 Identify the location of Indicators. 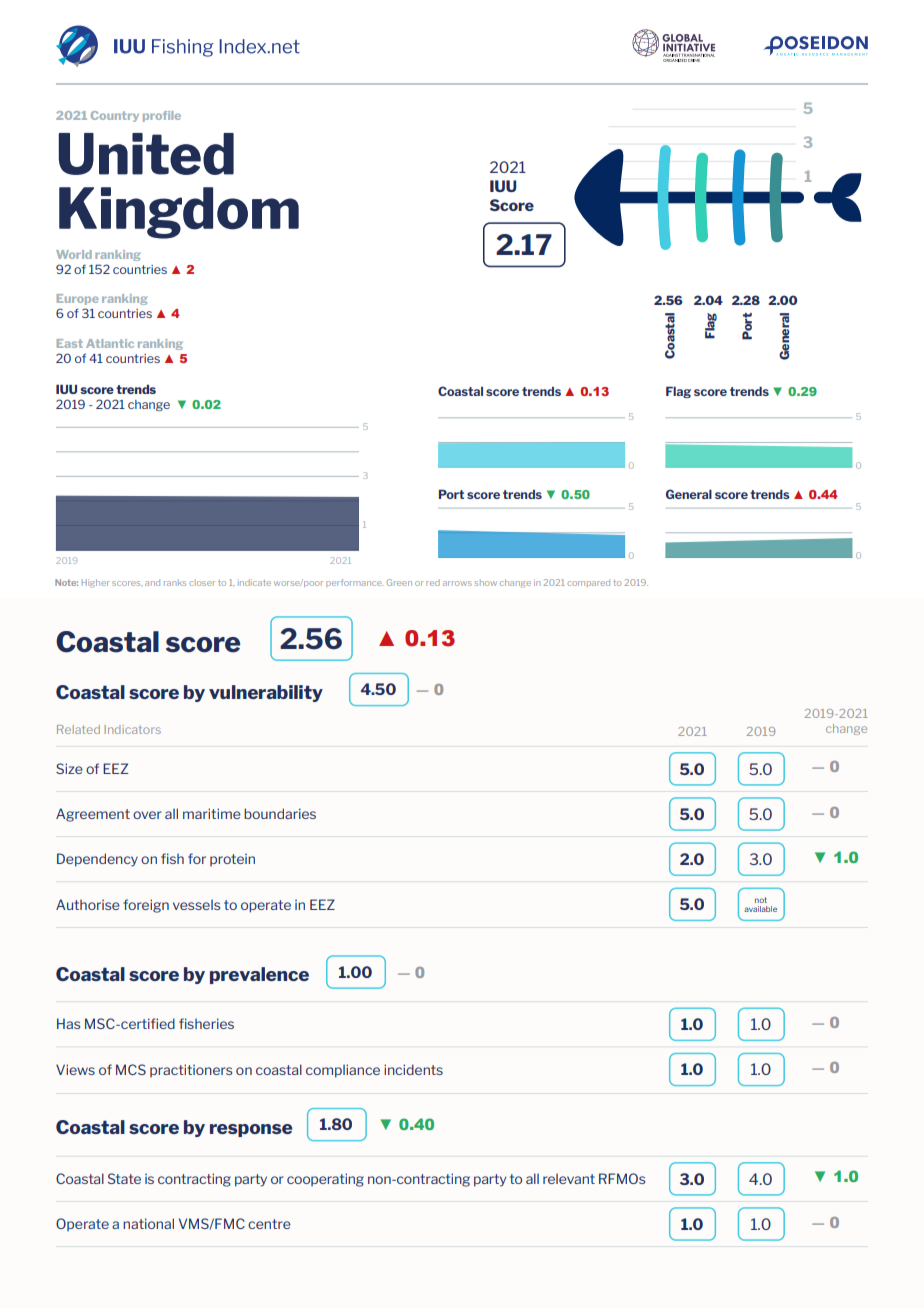
(133, 729).
